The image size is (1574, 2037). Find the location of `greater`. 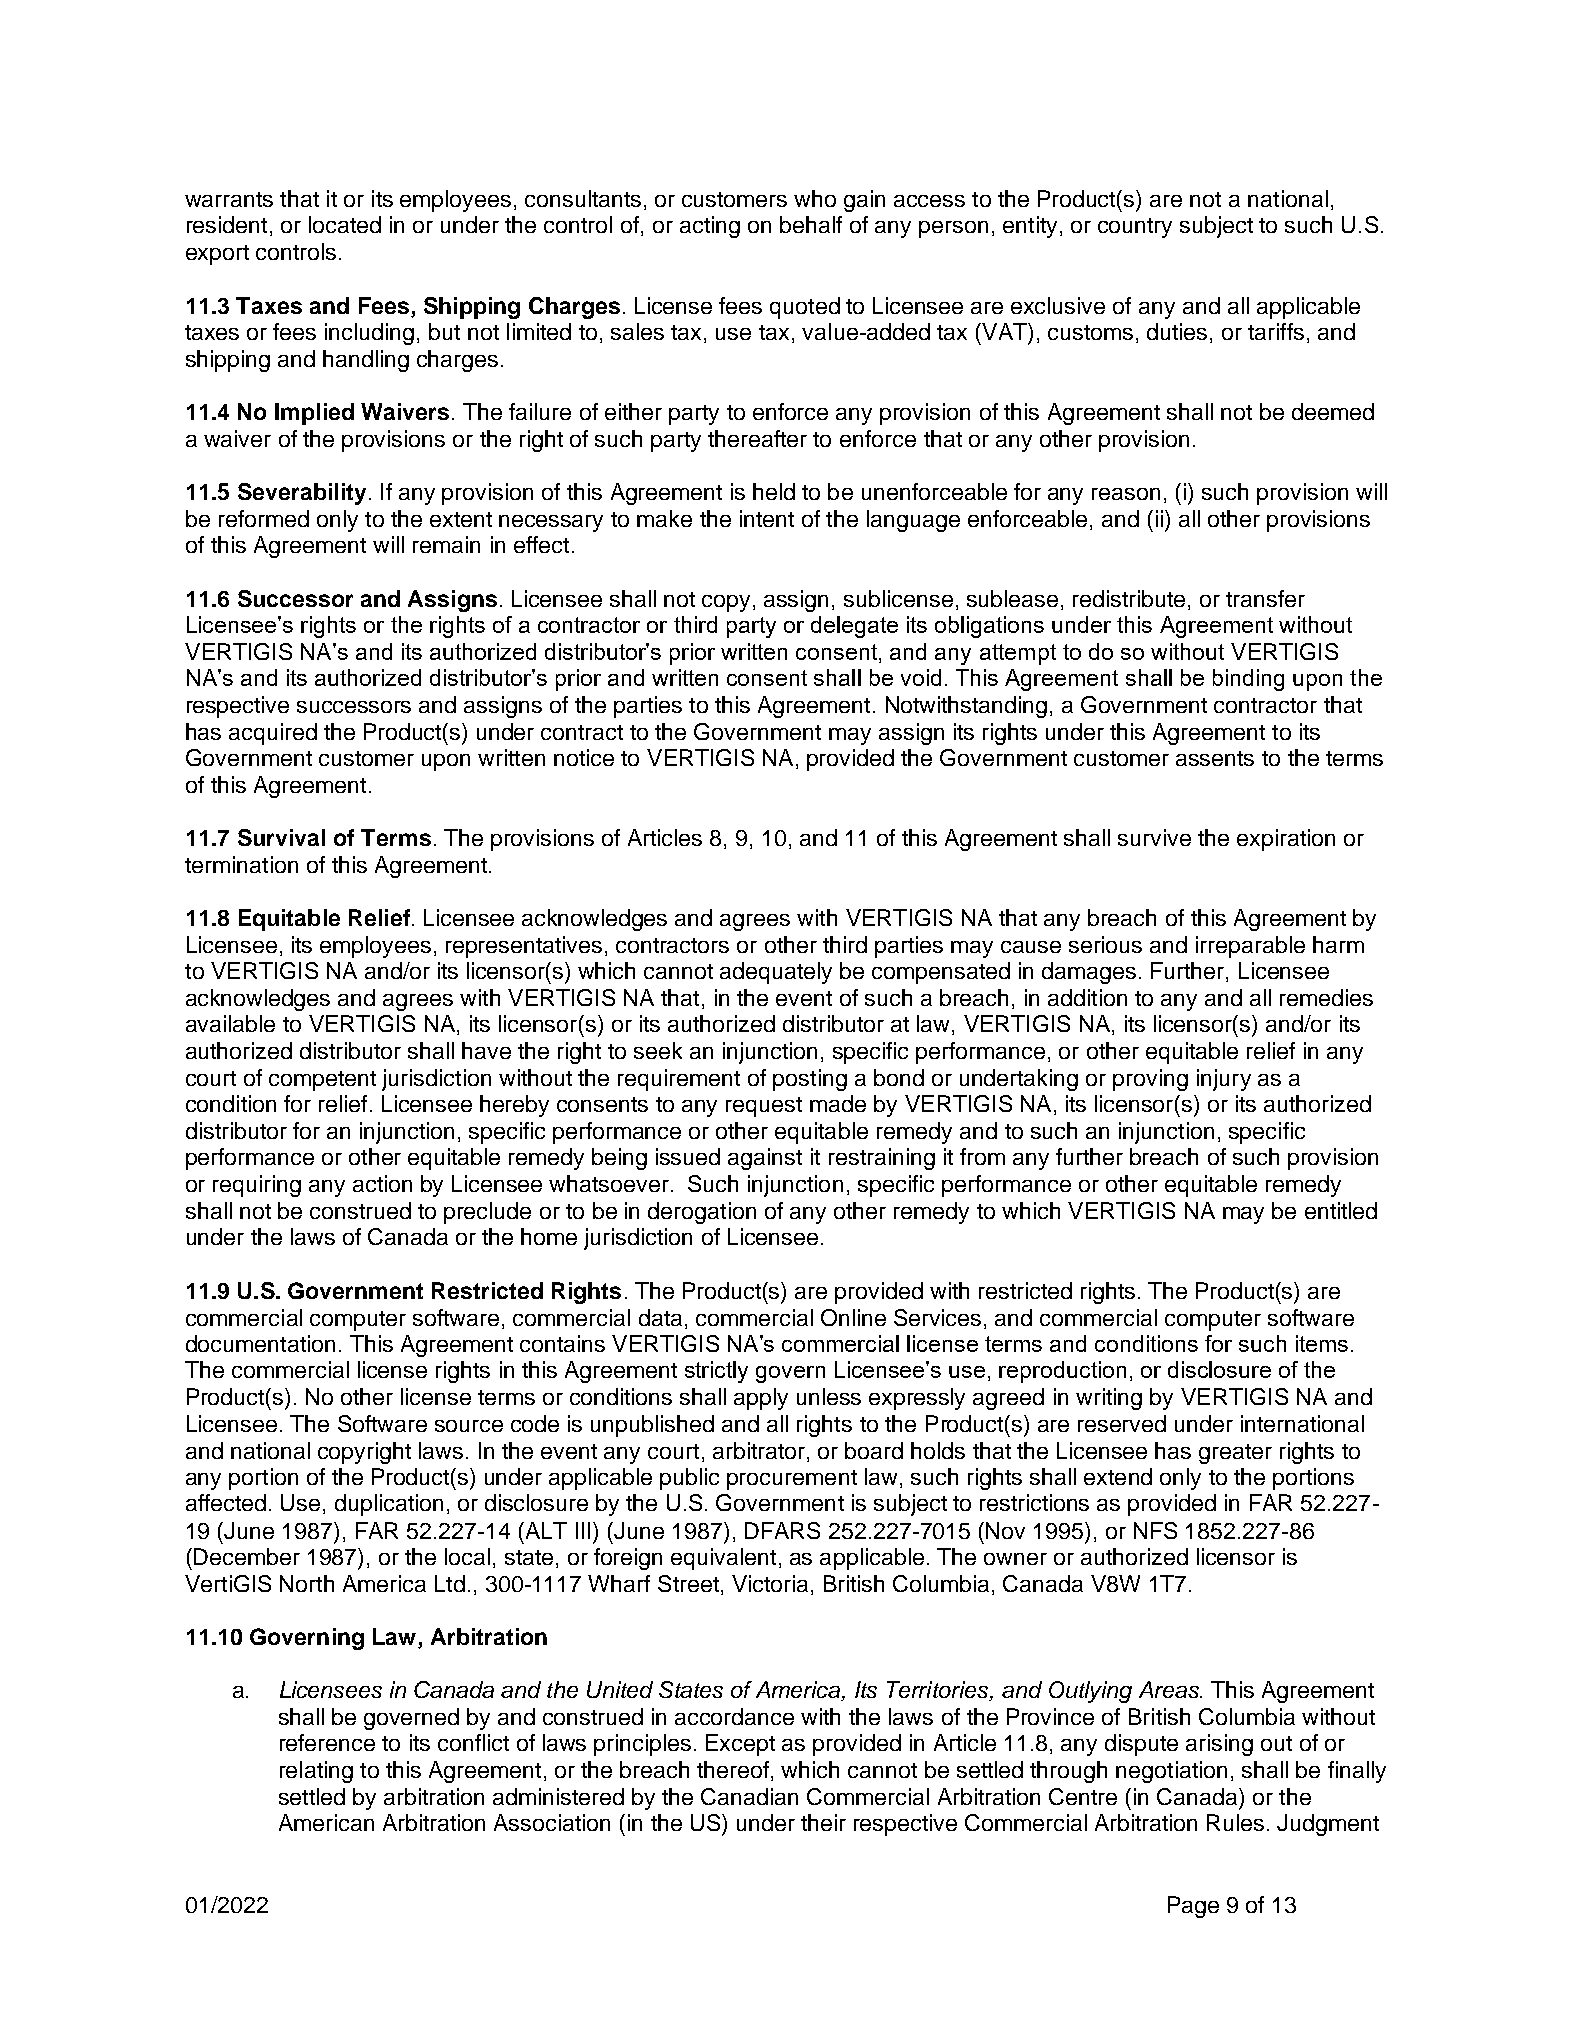

greater is located at coordinates (1235, 1454).
